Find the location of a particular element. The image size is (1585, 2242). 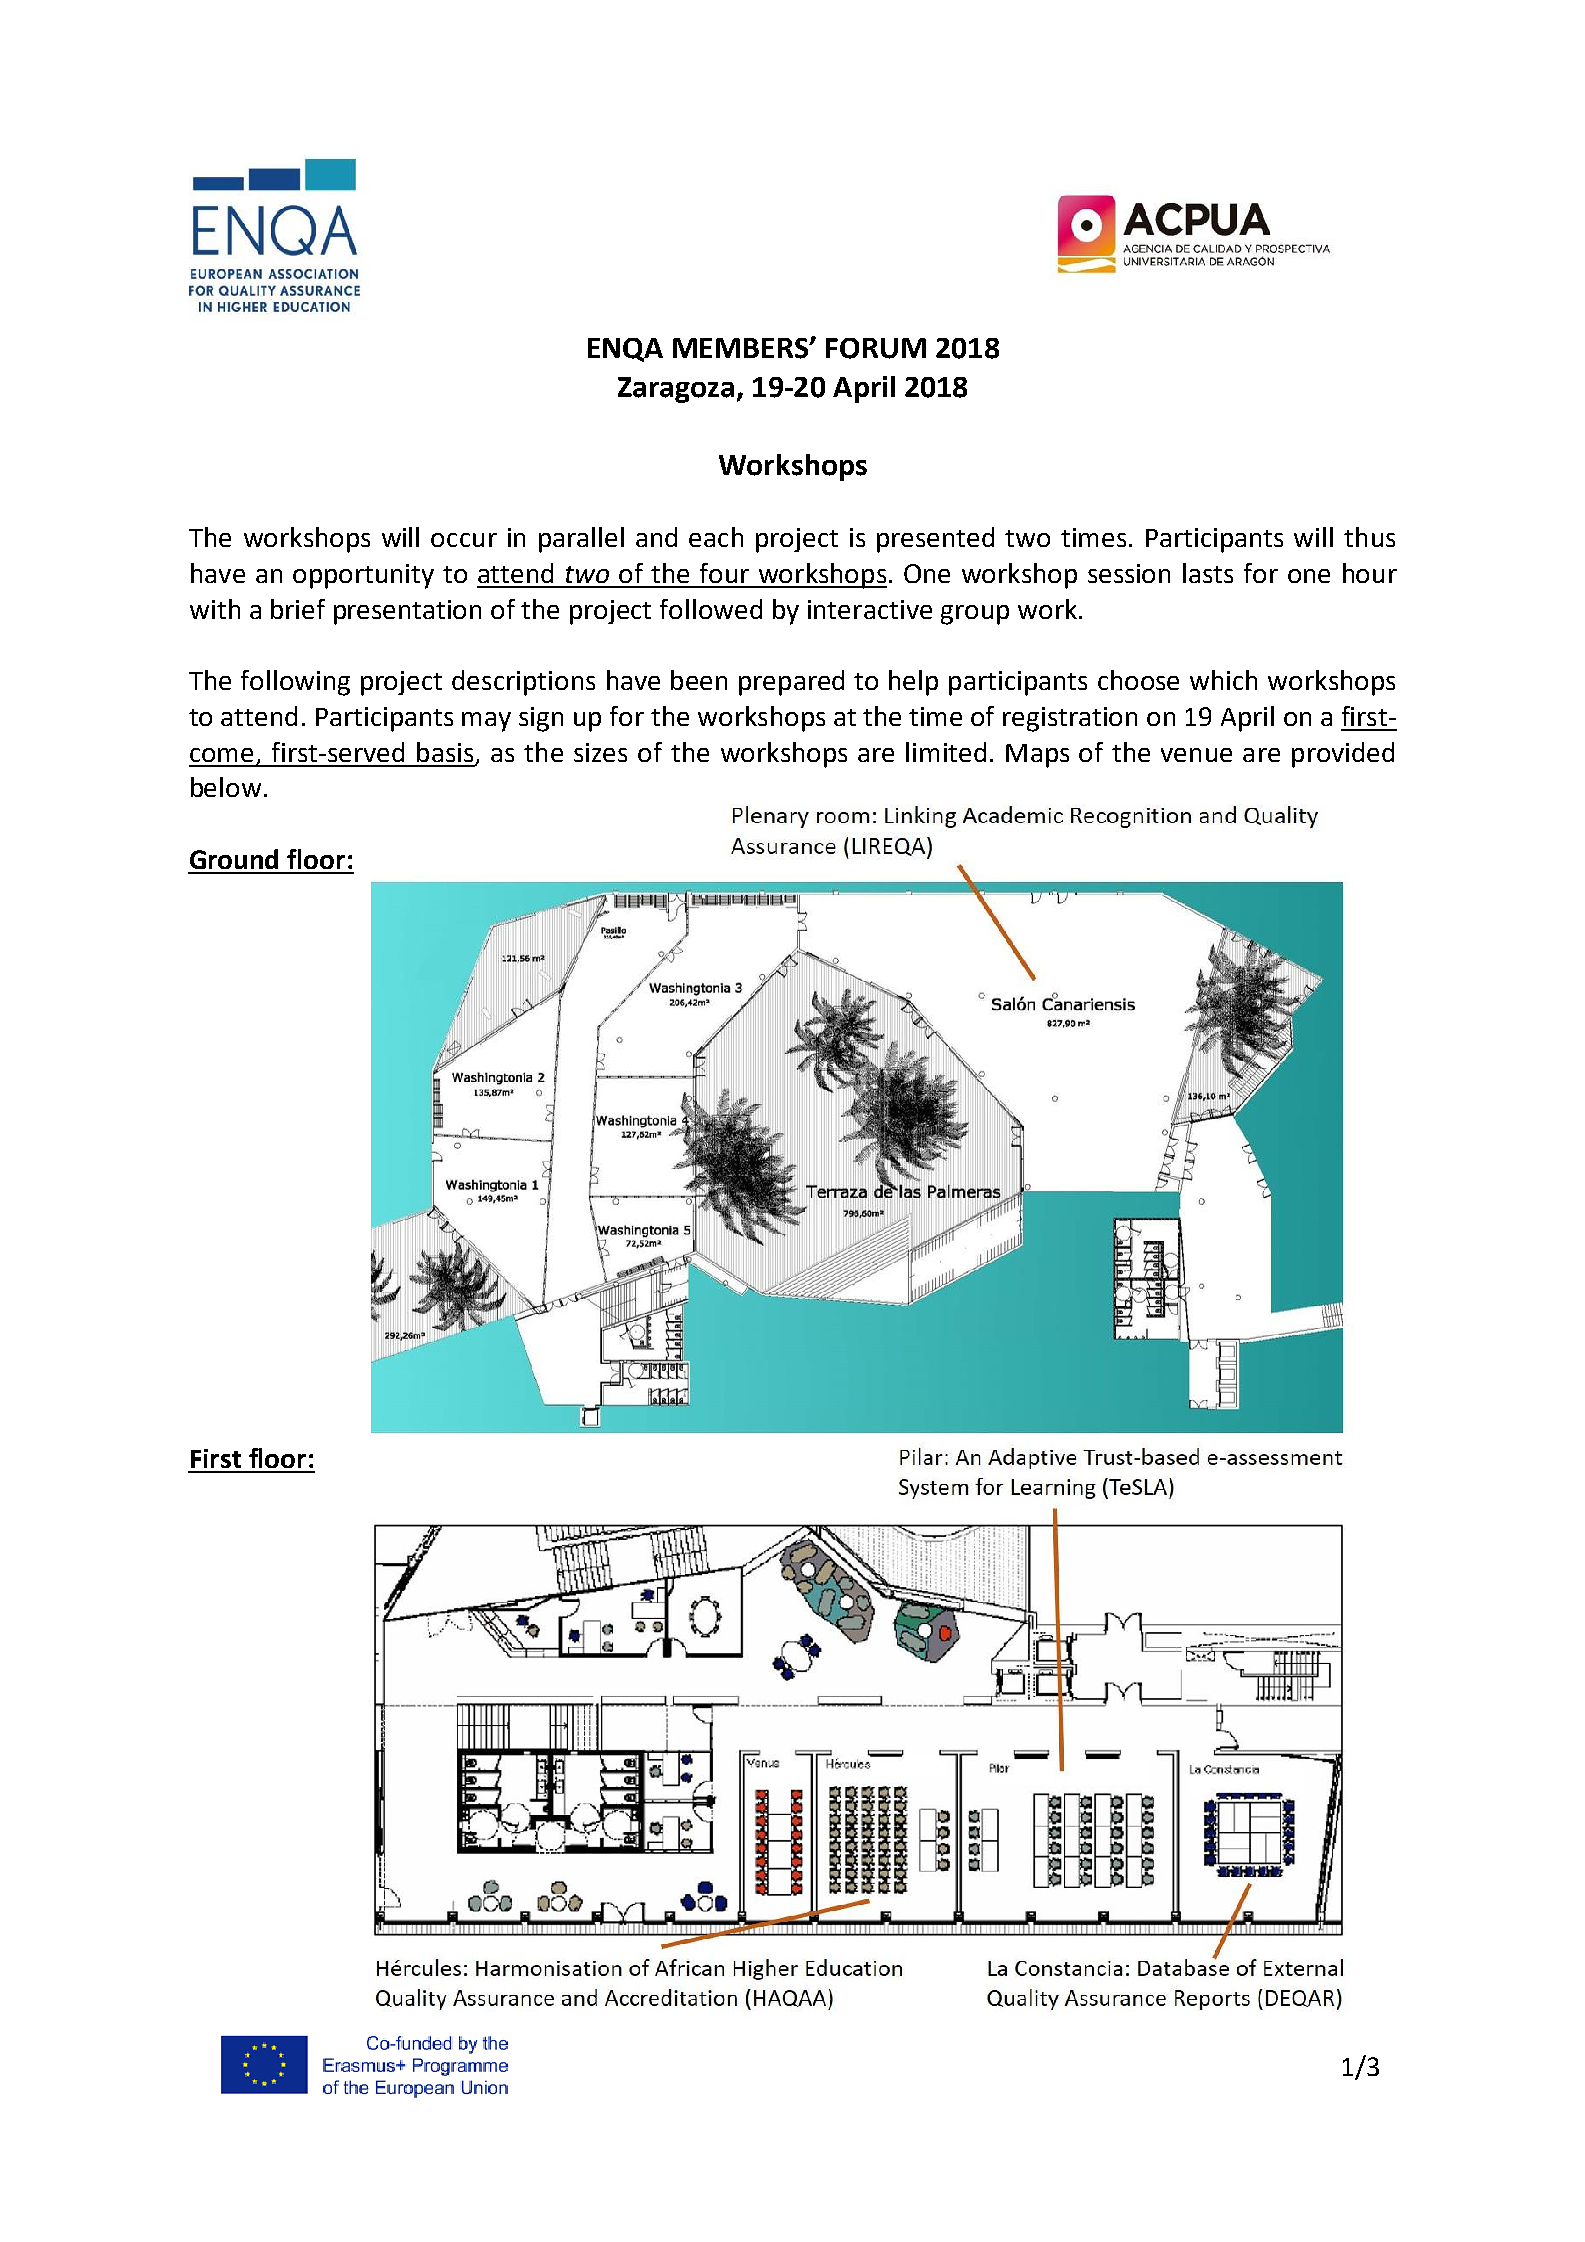

presented is located at coordinates (935, 540).
